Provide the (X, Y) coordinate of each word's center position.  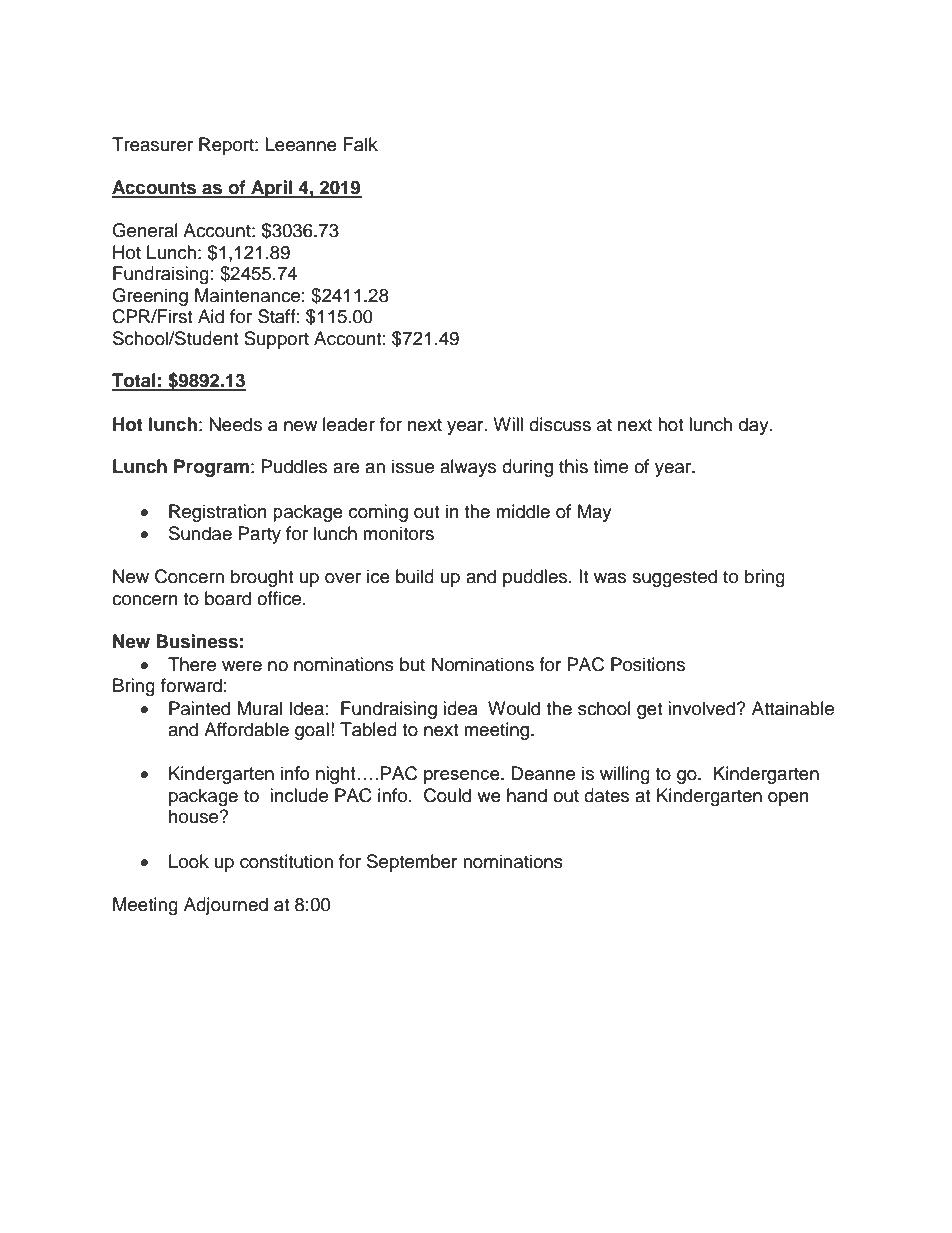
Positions (648, 664)
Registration (218, 513)
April (271, 189)
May (595, 513)
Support (276, 340)
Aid (211, 316)
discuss (560, 424)
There (192, 664)
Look (189, 861)
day (755, 426)
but (412, 664)
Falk (361, 144)
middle (523, 511)
